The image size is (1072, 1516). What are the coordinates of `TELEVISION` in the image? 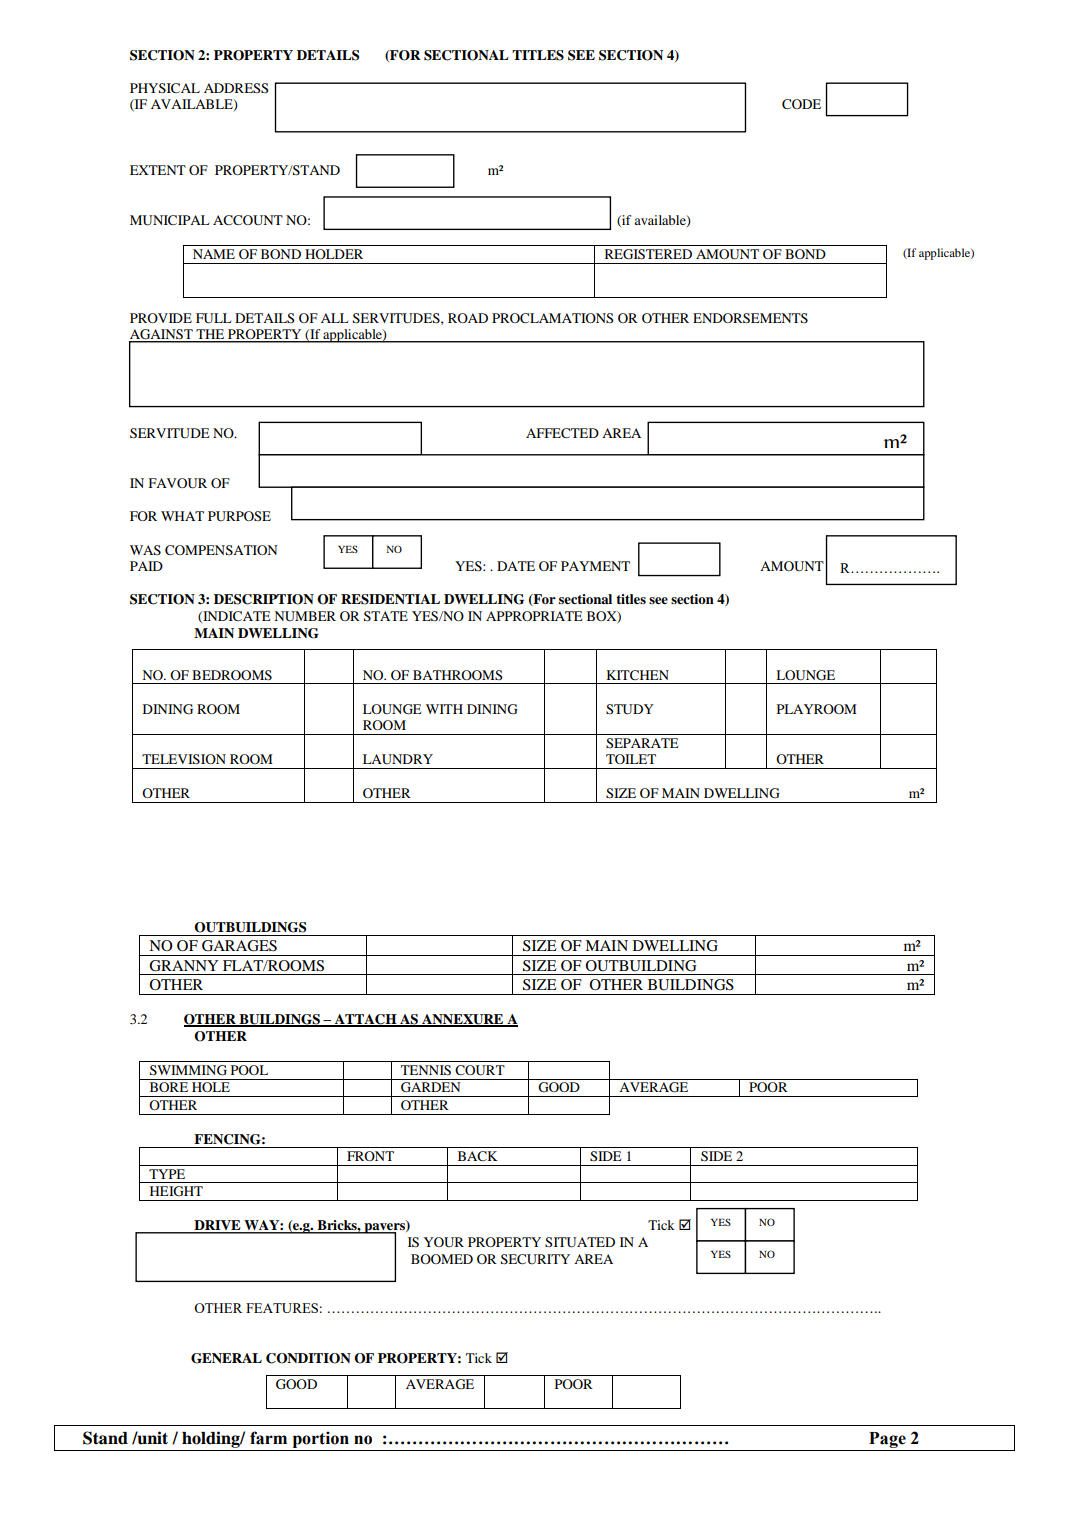 It's located at (184, 759).
